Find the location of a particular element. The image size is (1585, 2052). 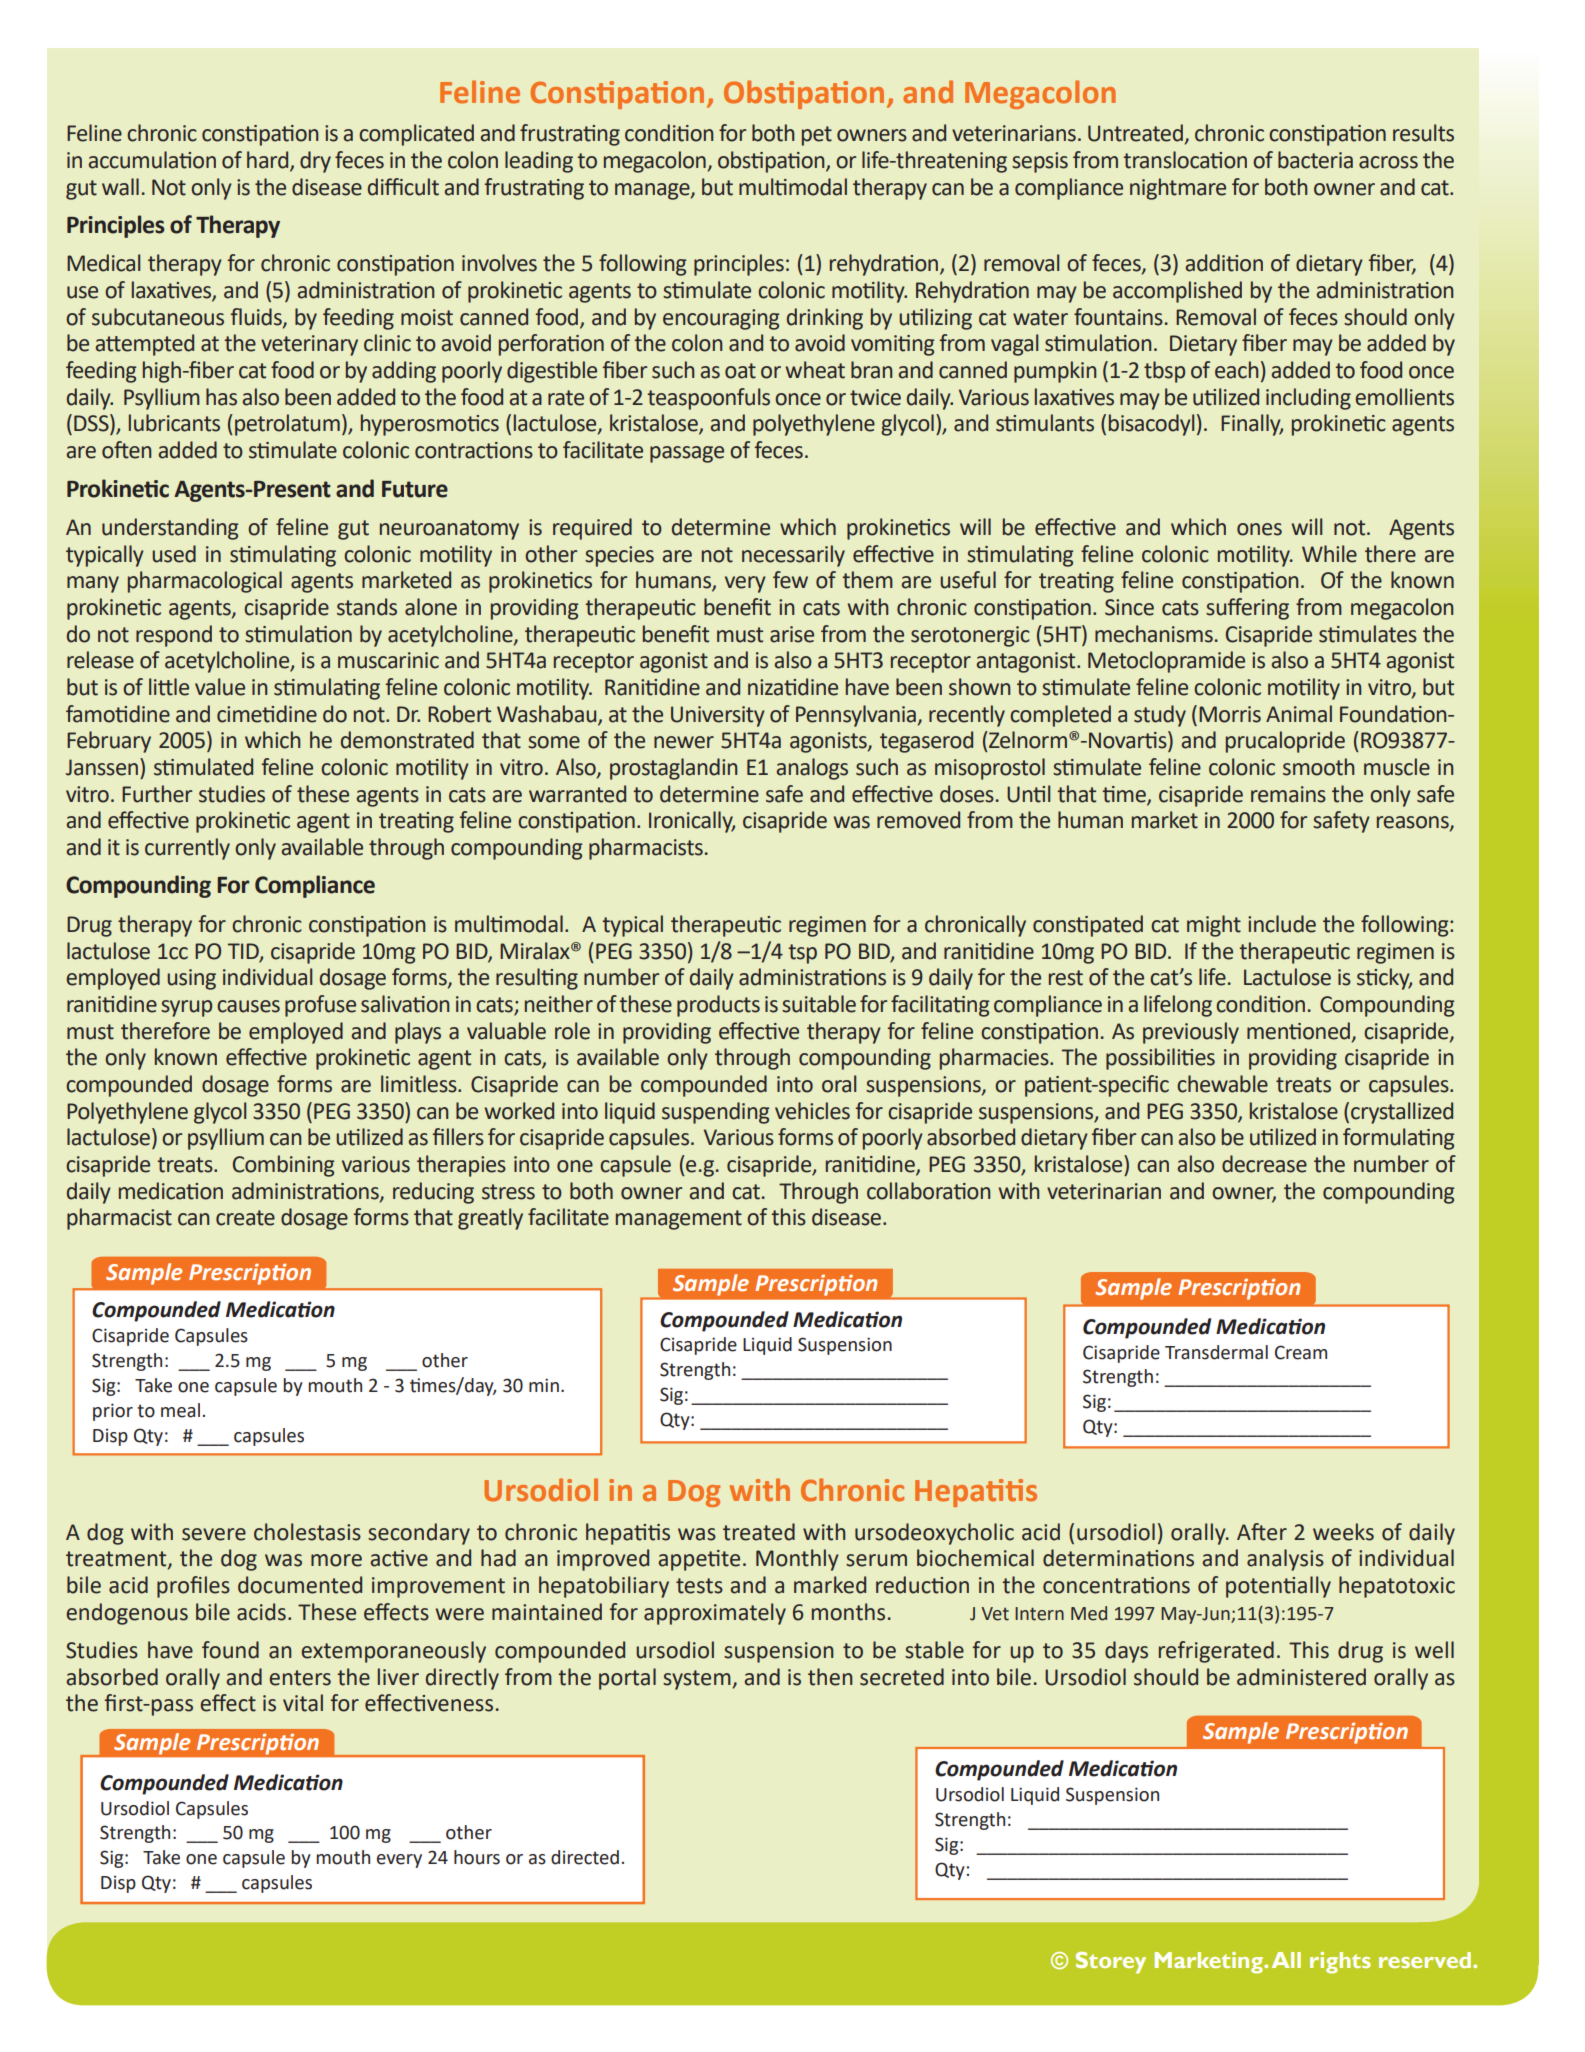

mentioned is located at coordinates (1298, 1031).
